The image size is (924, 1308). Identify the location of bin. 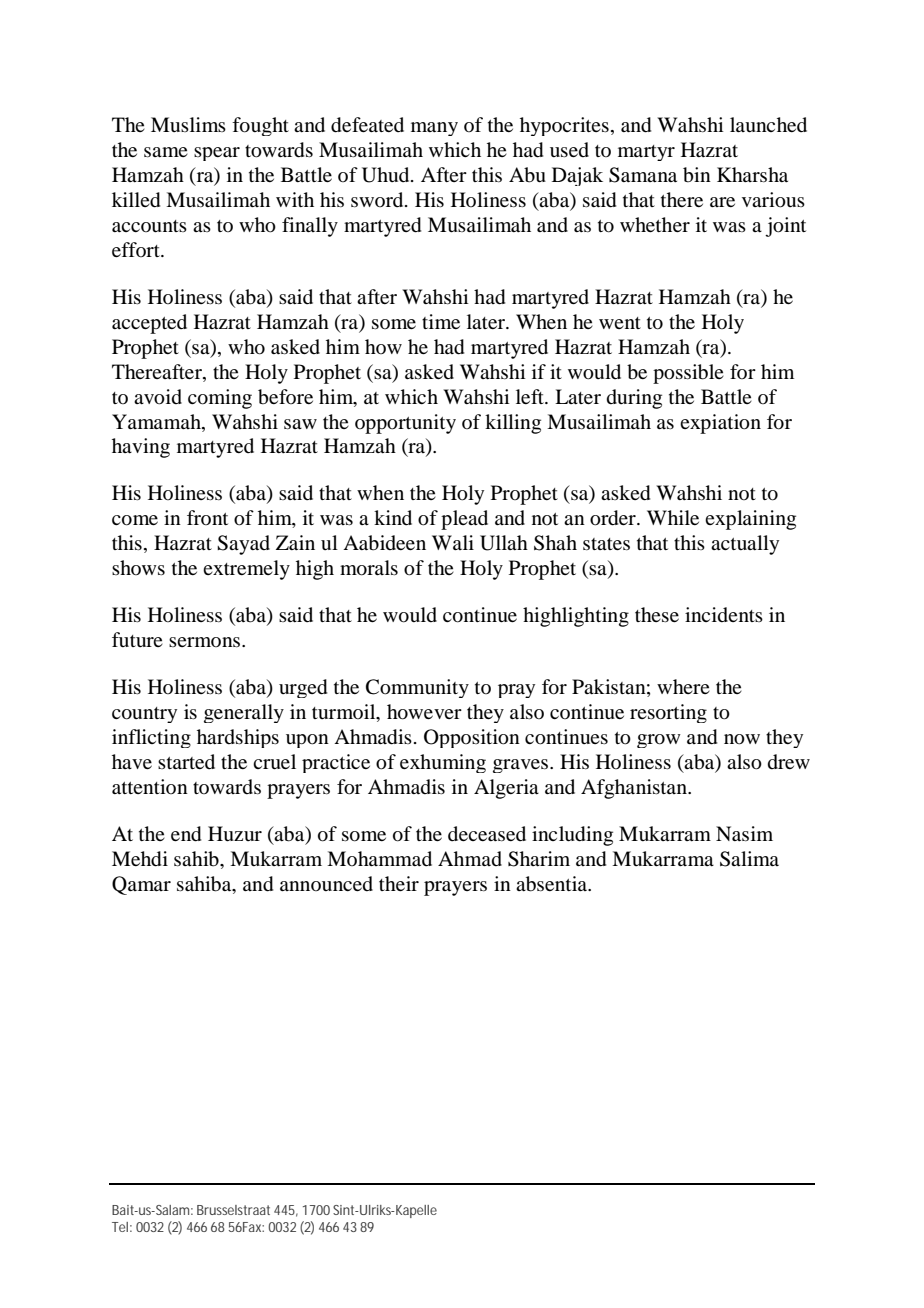
(697, 175).
